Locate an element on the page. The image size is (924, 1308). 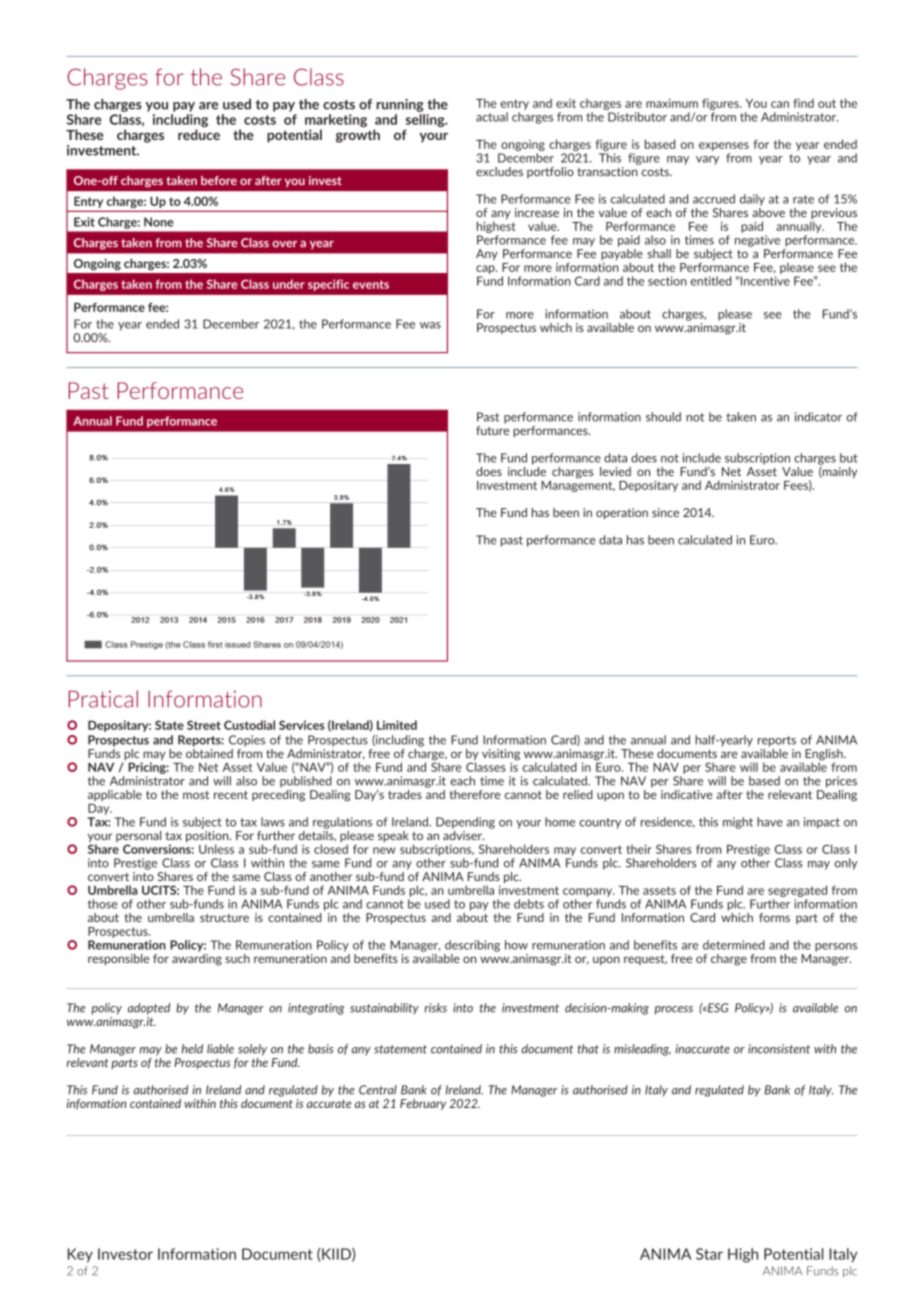
determined is located at coordinates (734, 945).
